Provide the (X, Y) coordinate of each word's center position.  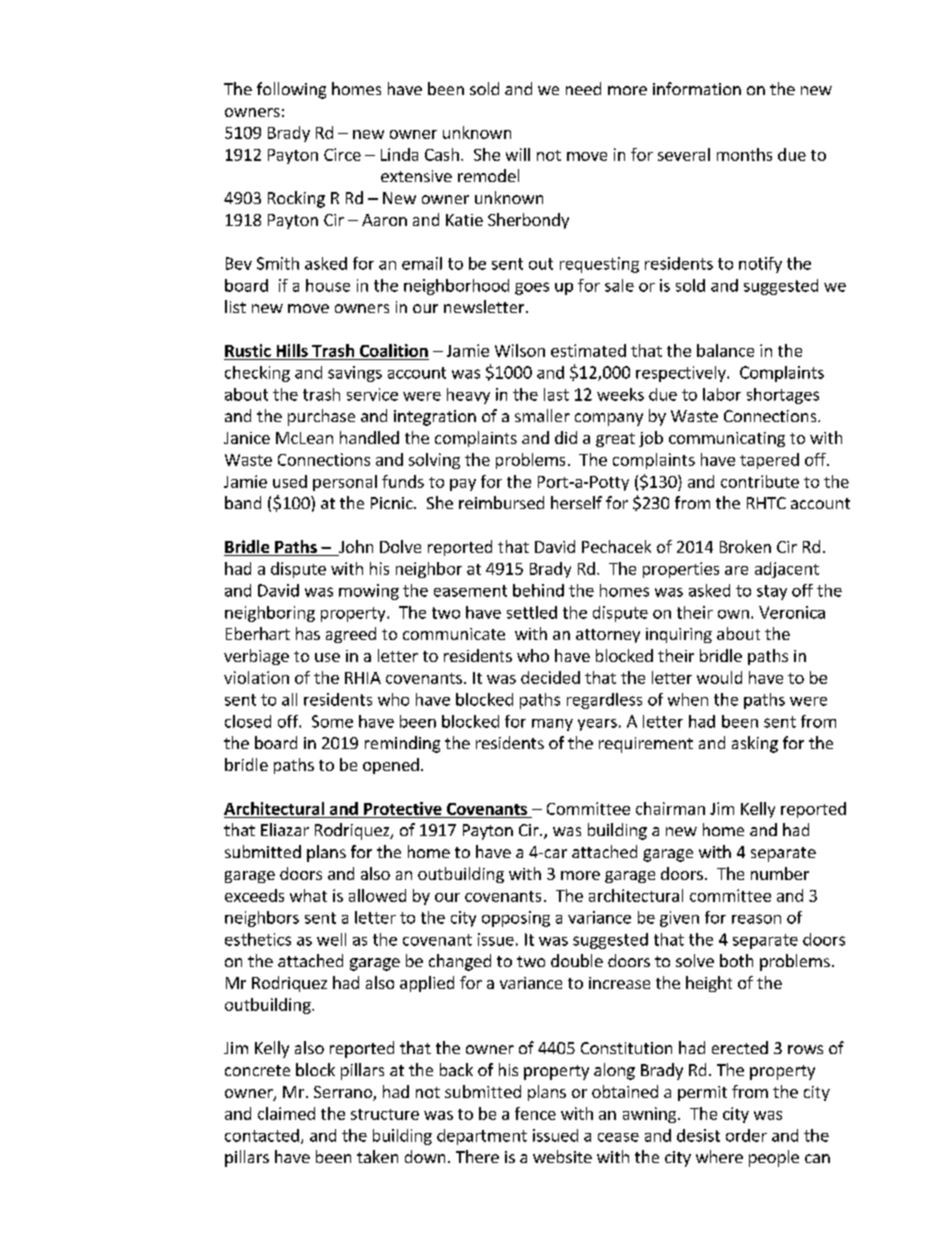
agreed (351, 635)
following (291, 90)
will (518, 154)
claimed (286, 1113)
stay (772, 592)
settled (532, 612)
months (744, 154)
